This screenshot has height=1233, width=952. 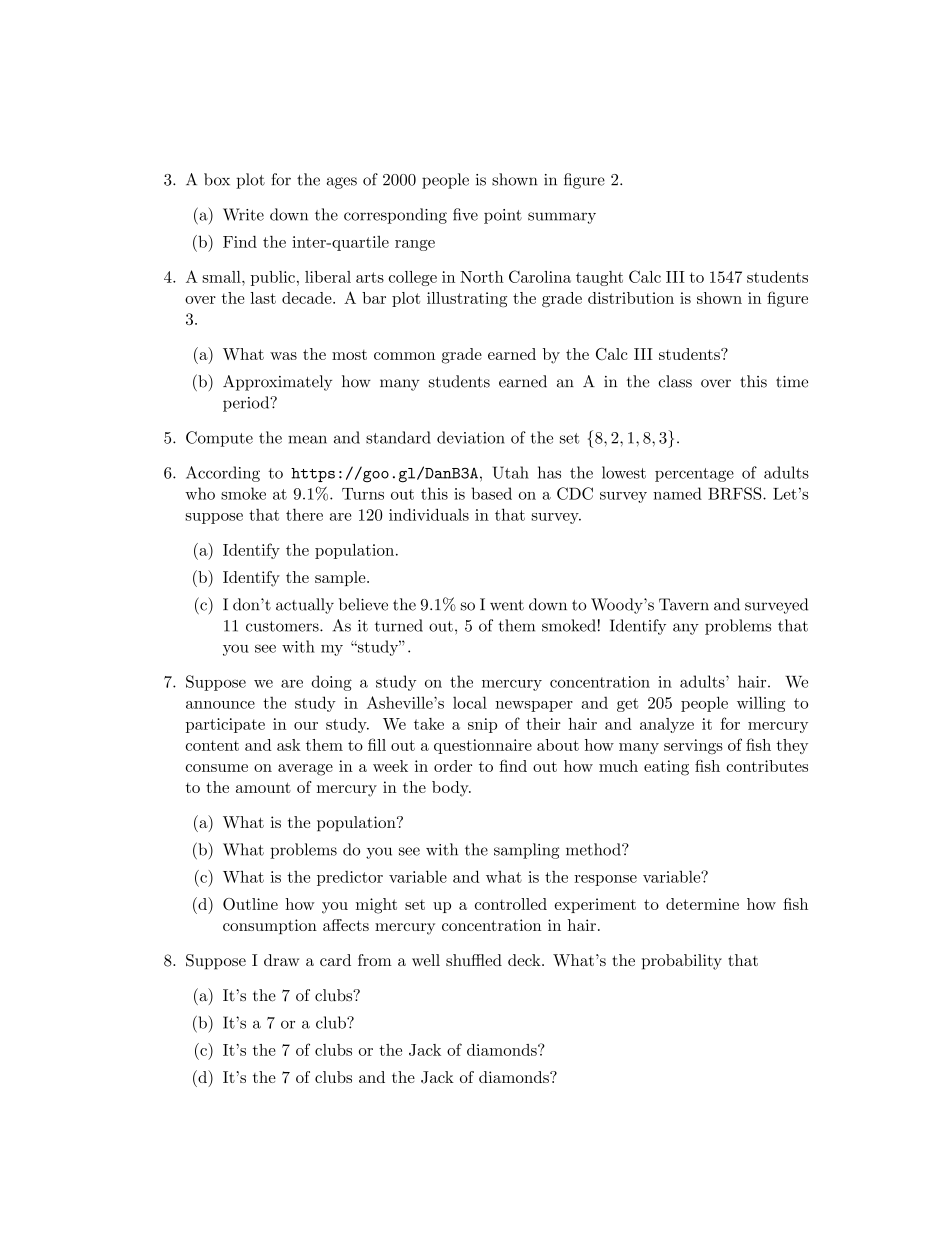 I want to click on went, so click(x=507, y=605).
